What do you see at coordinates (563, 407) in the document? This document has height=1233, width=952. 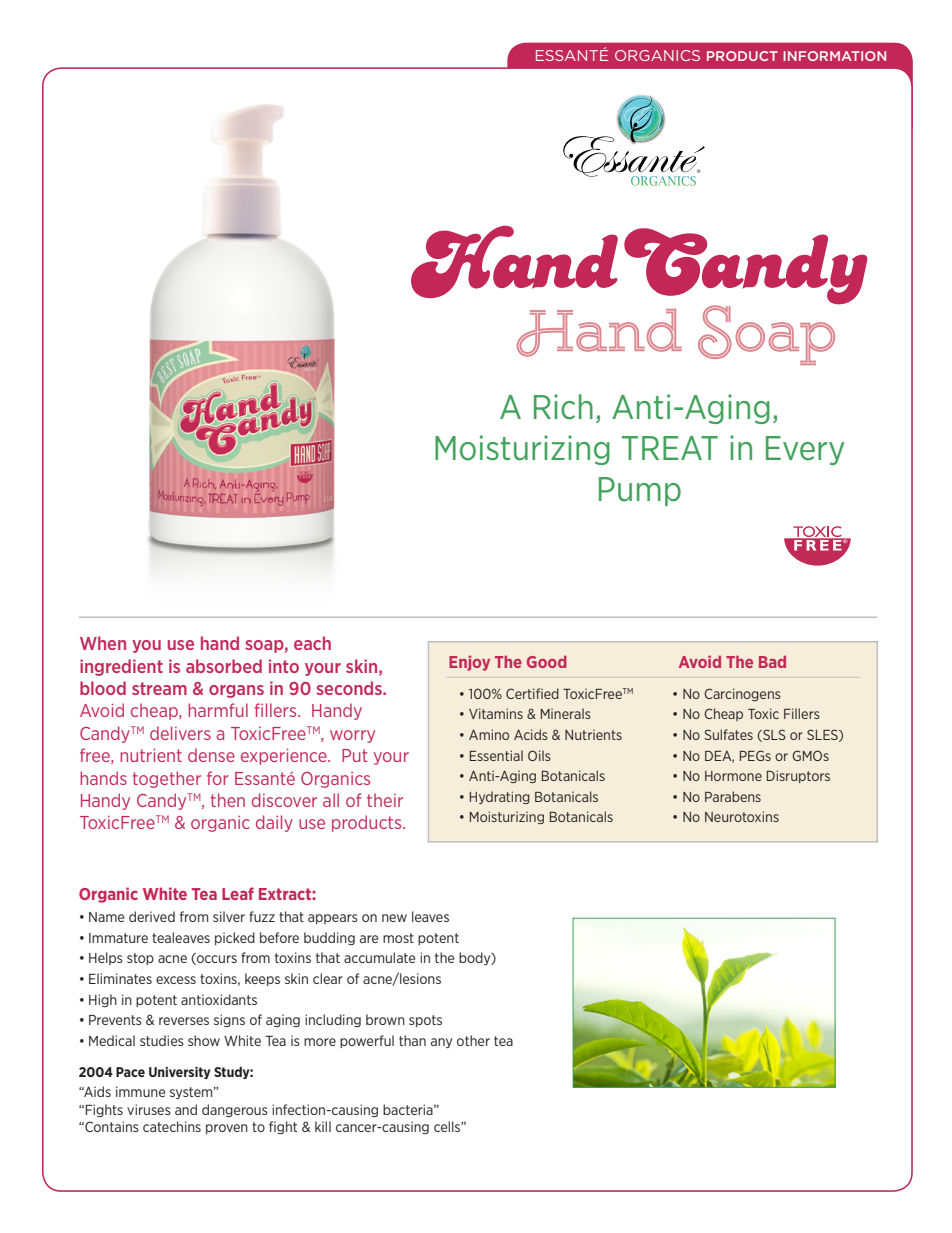 I see `Rich` at bounding box center [563, 407].
